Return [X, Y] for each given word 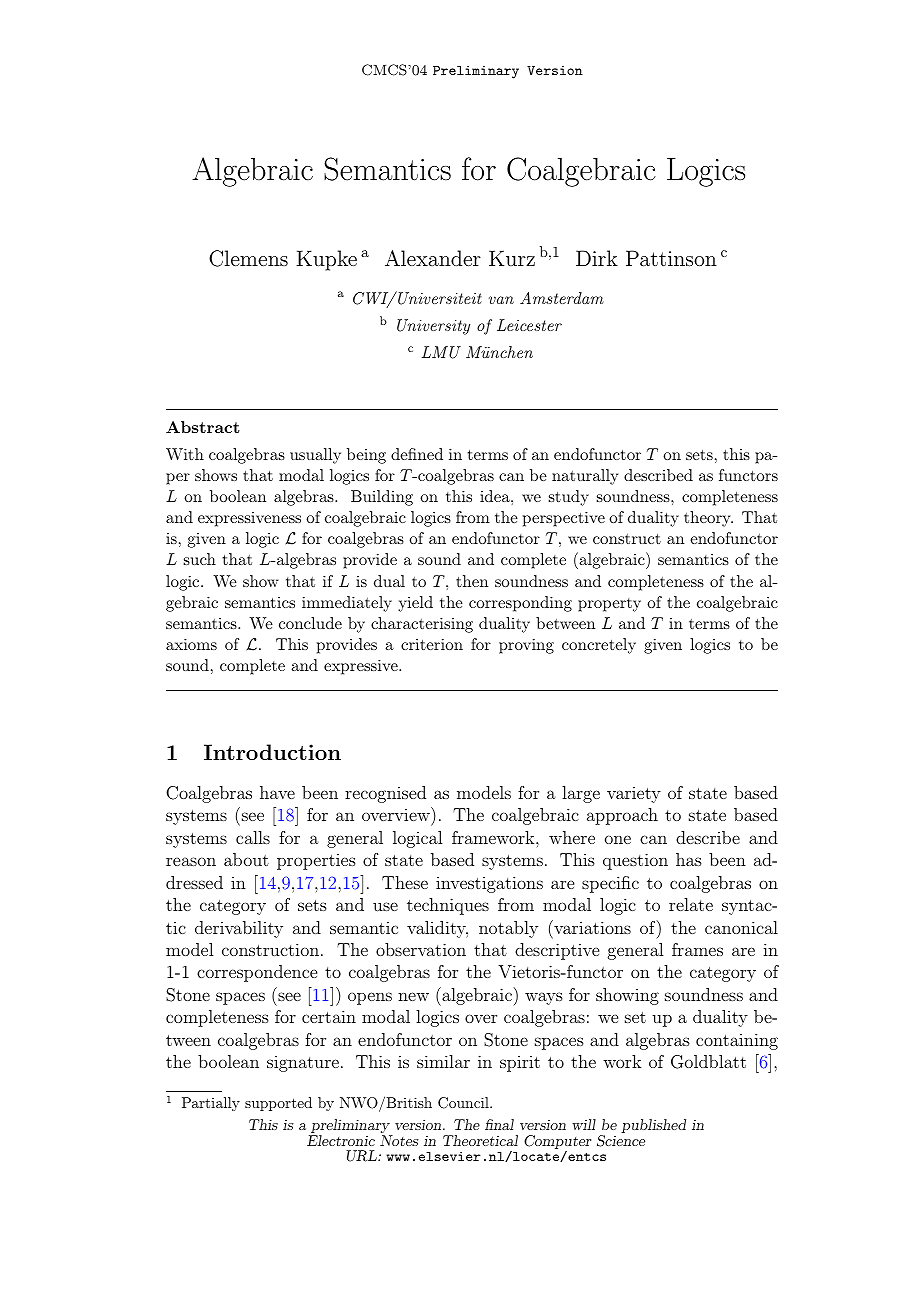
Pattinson [671, 258]
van [501, 300]
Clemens [248, 258]
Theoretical [480, 1140]
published [653, 1126]
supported [278, 1104]
